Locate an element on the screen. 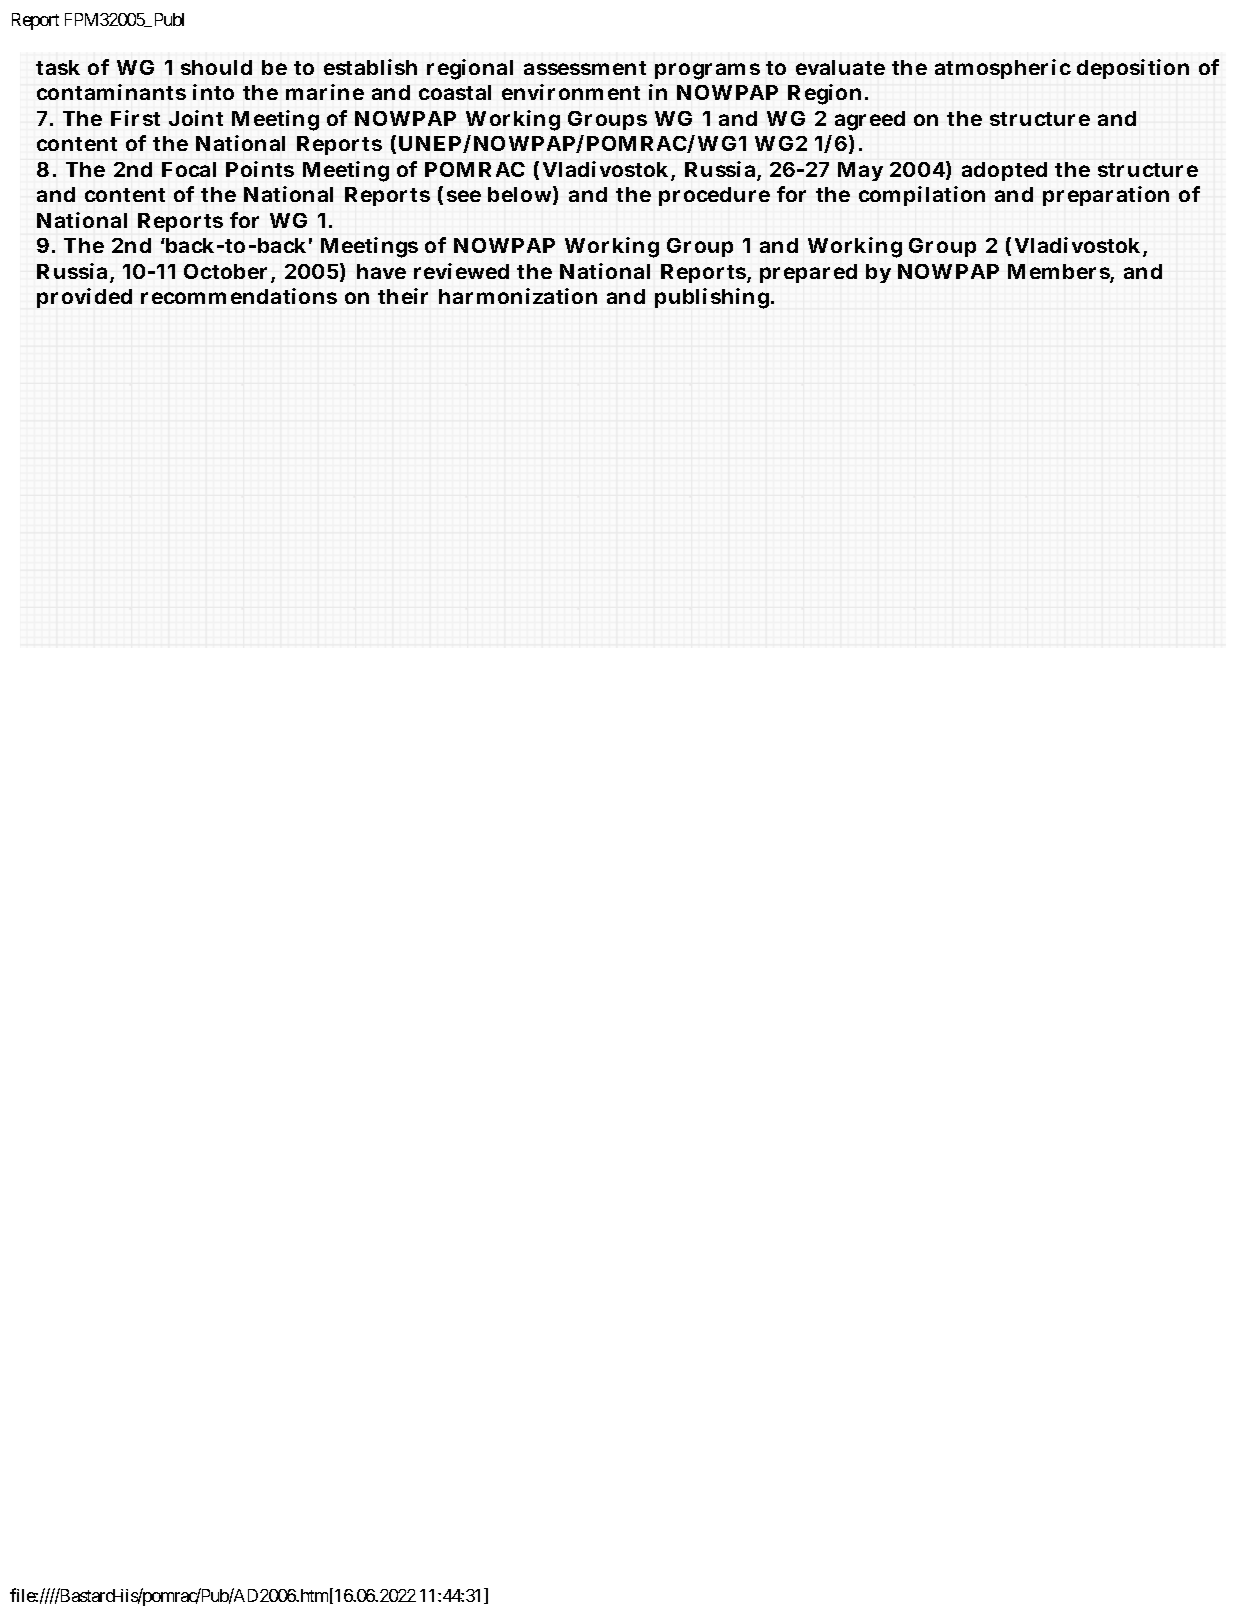  evaluate is located at coordinates (840, 67).
